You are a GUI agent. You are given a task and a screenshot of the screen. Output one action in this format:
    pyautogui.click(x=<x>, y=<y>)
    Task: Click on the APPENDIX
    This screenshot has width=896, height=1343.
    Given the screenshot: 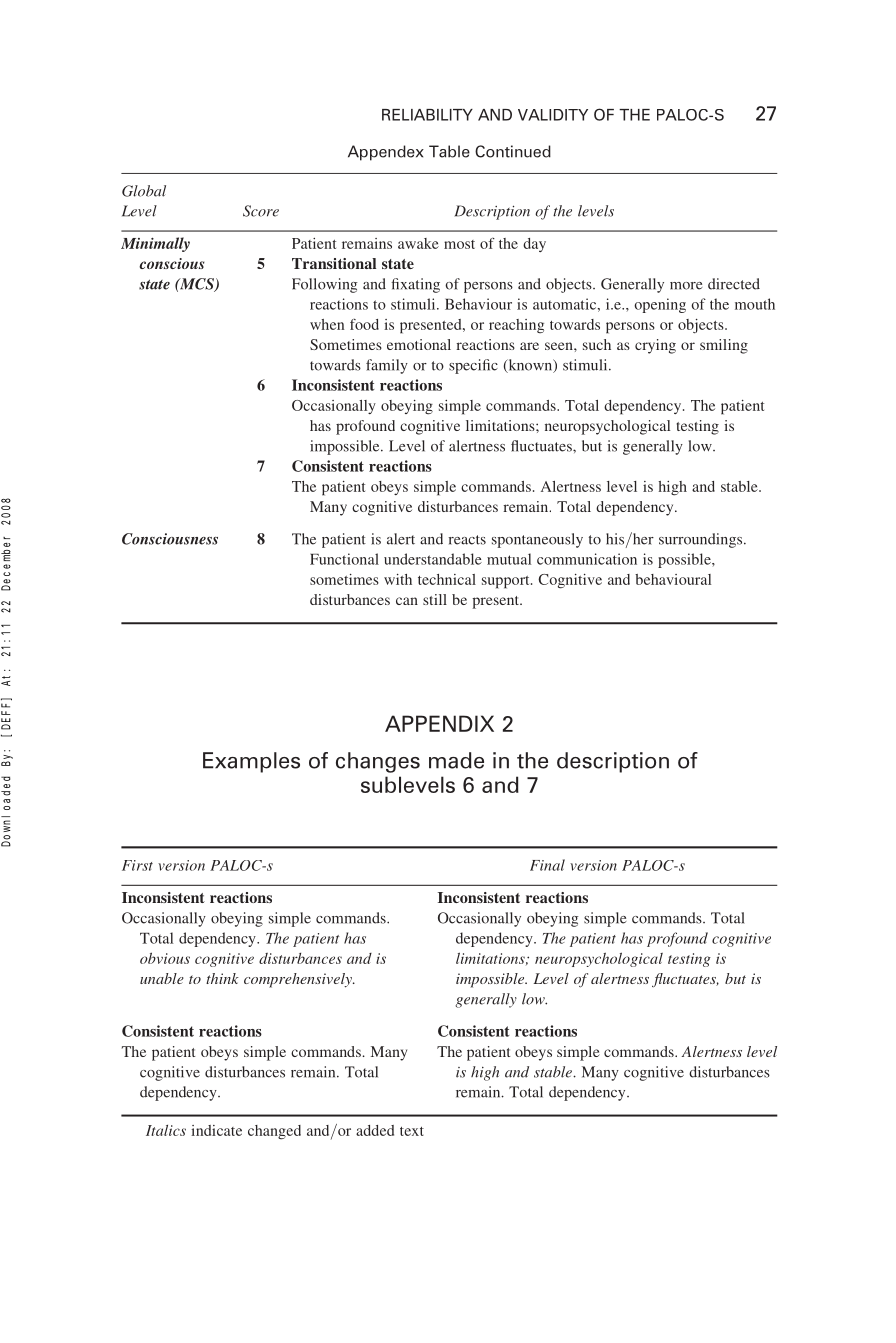 What is the action you would take?
    pyautogui.click(x=439, y=723)
